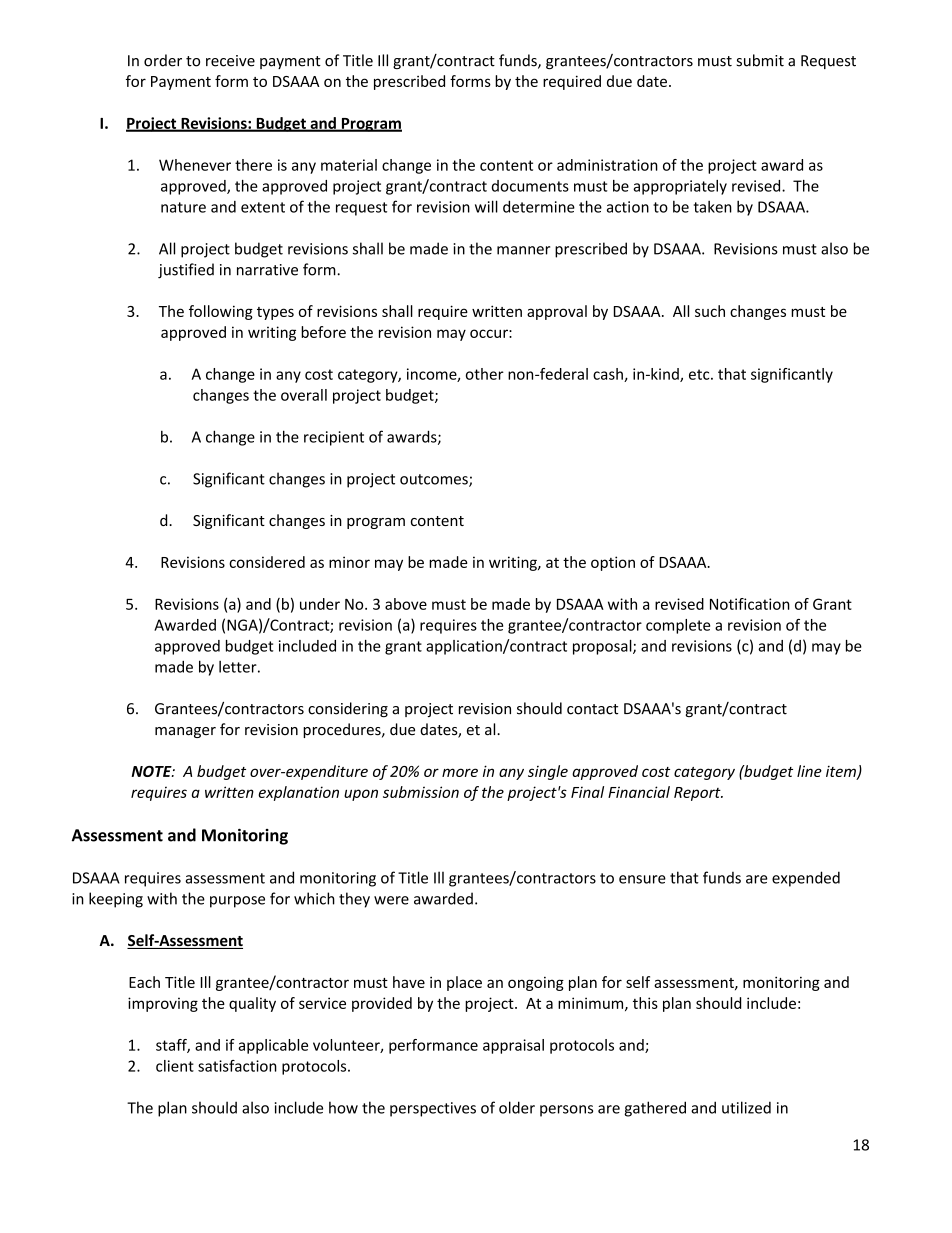 This document has height=1233, width=952. What do you see at coordinates (530, 186) in the document?
I see `documents` at bounding box center [530, 186].
